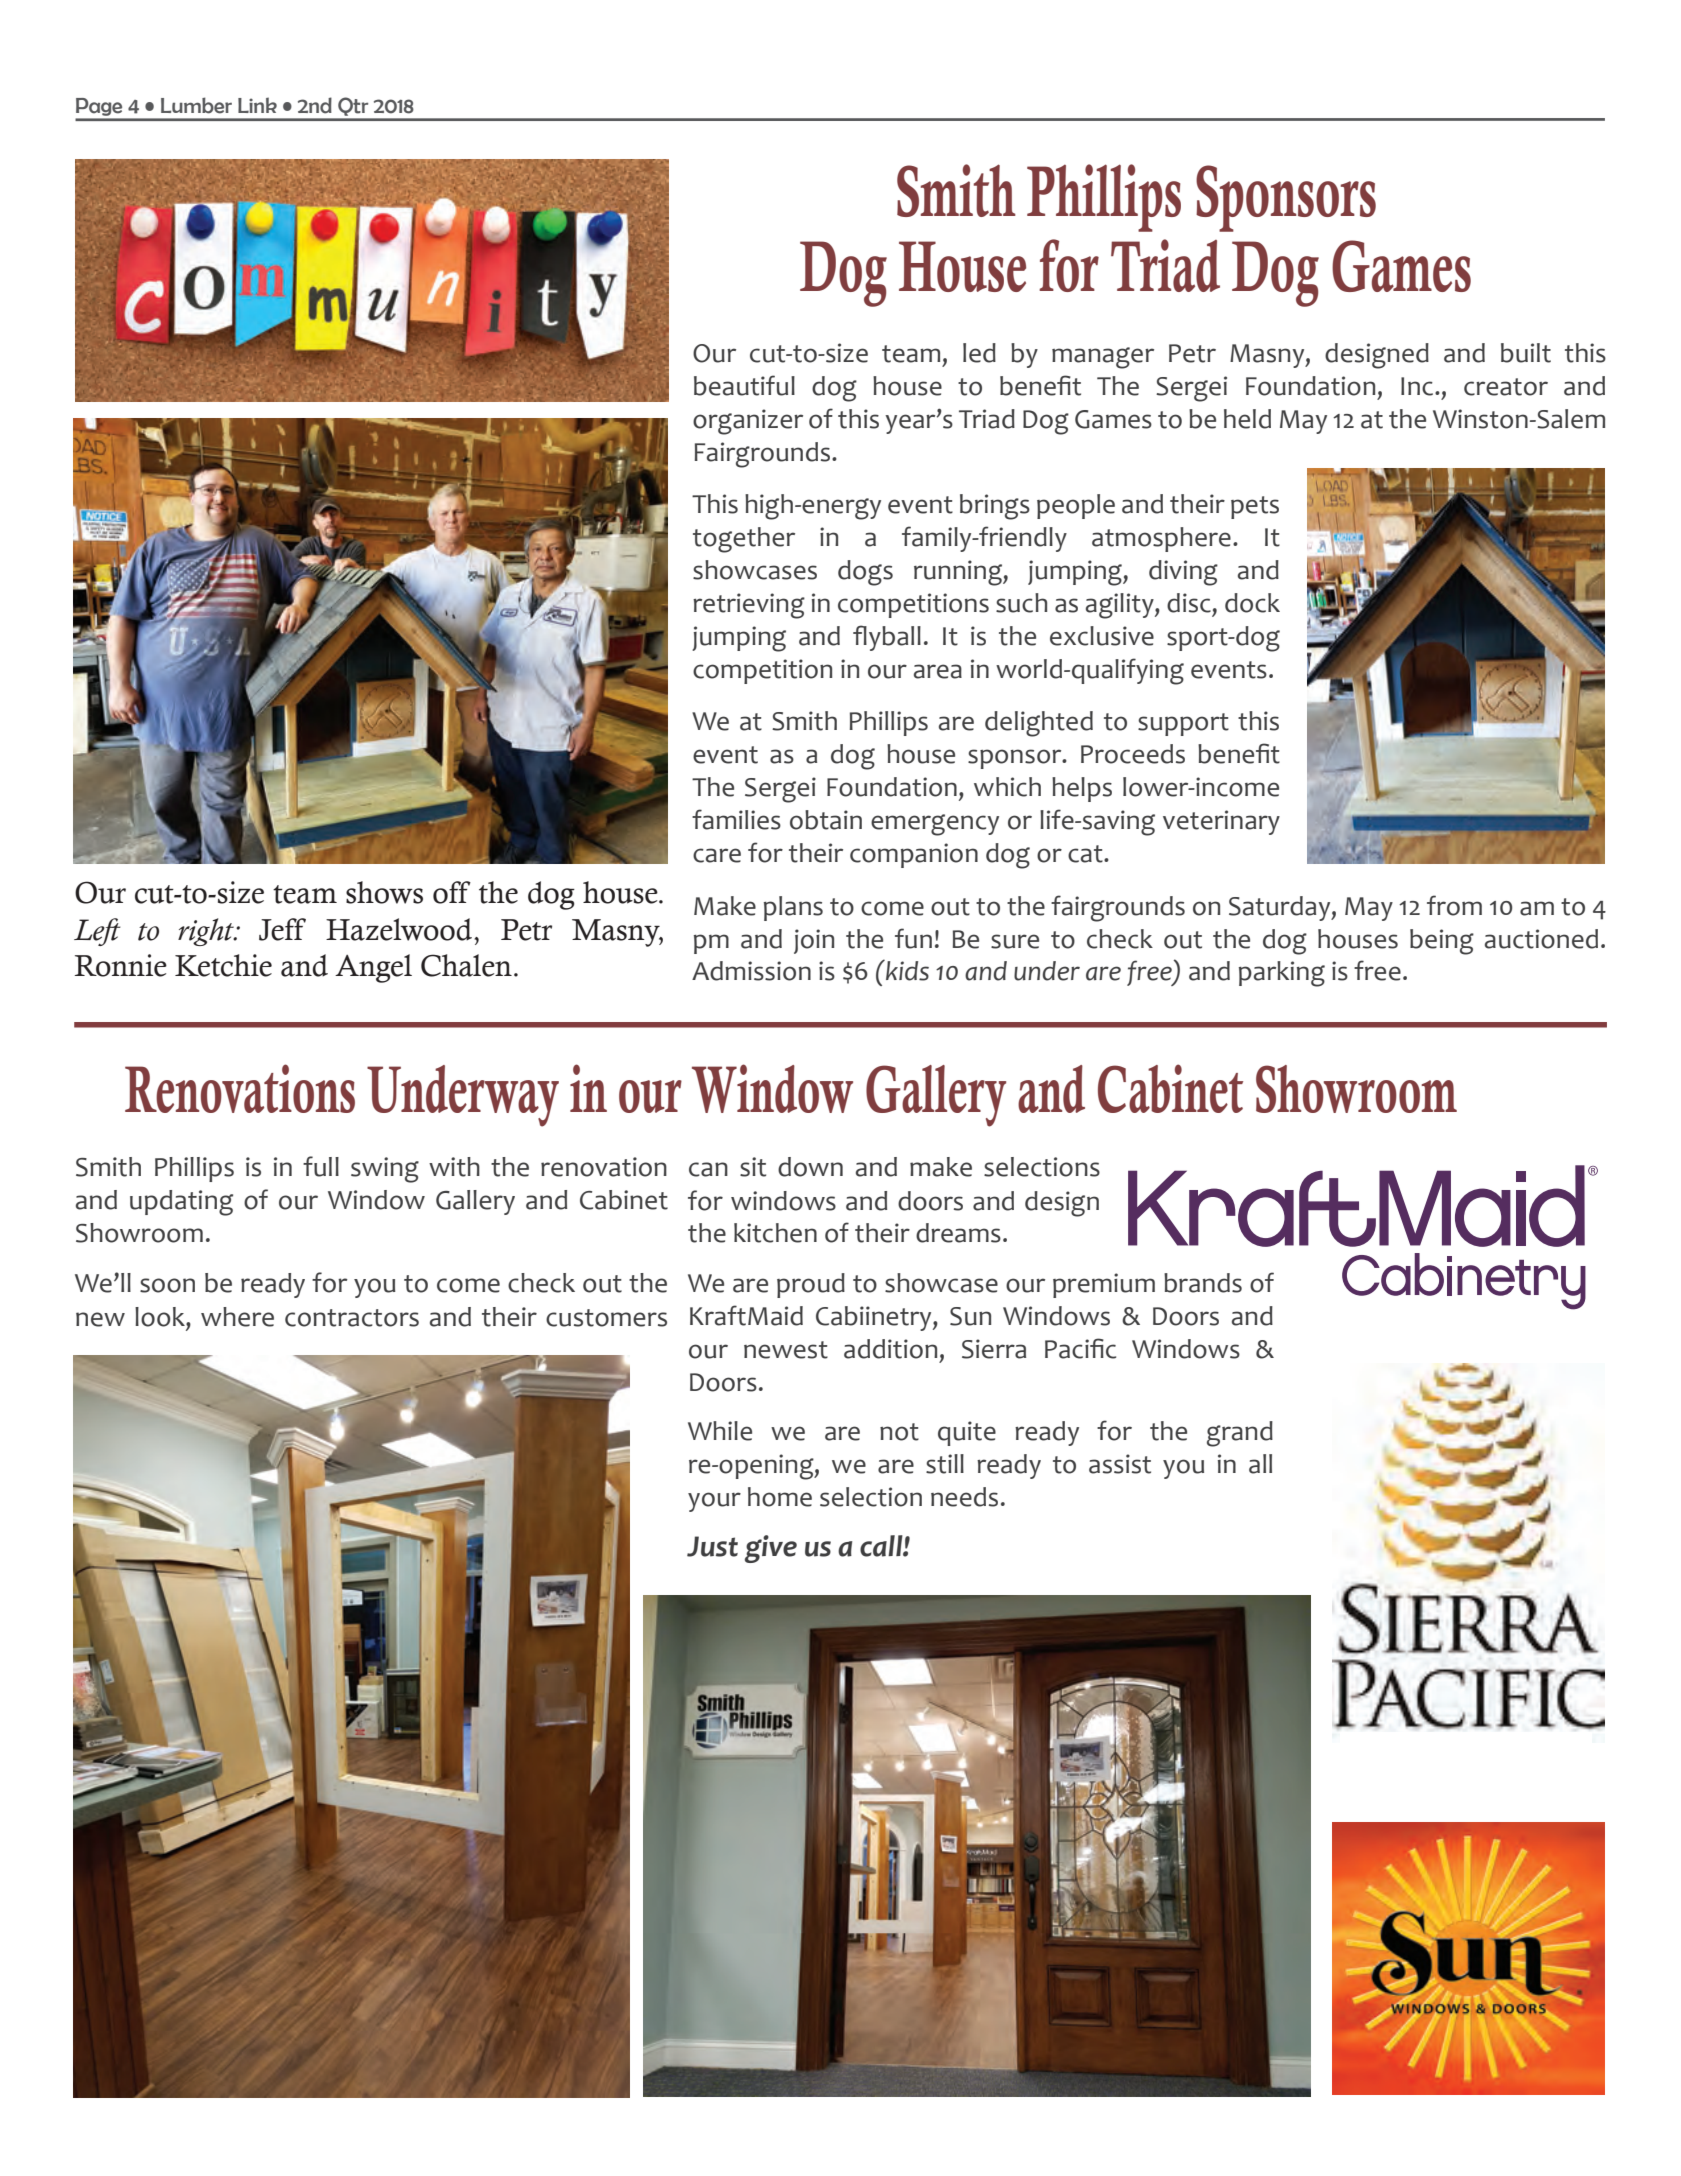 The image size is (1681, 2176). What do you see at coordinates (237, 1317) in the screenshot?
I see `where` at bounding box center [237, 1317].
